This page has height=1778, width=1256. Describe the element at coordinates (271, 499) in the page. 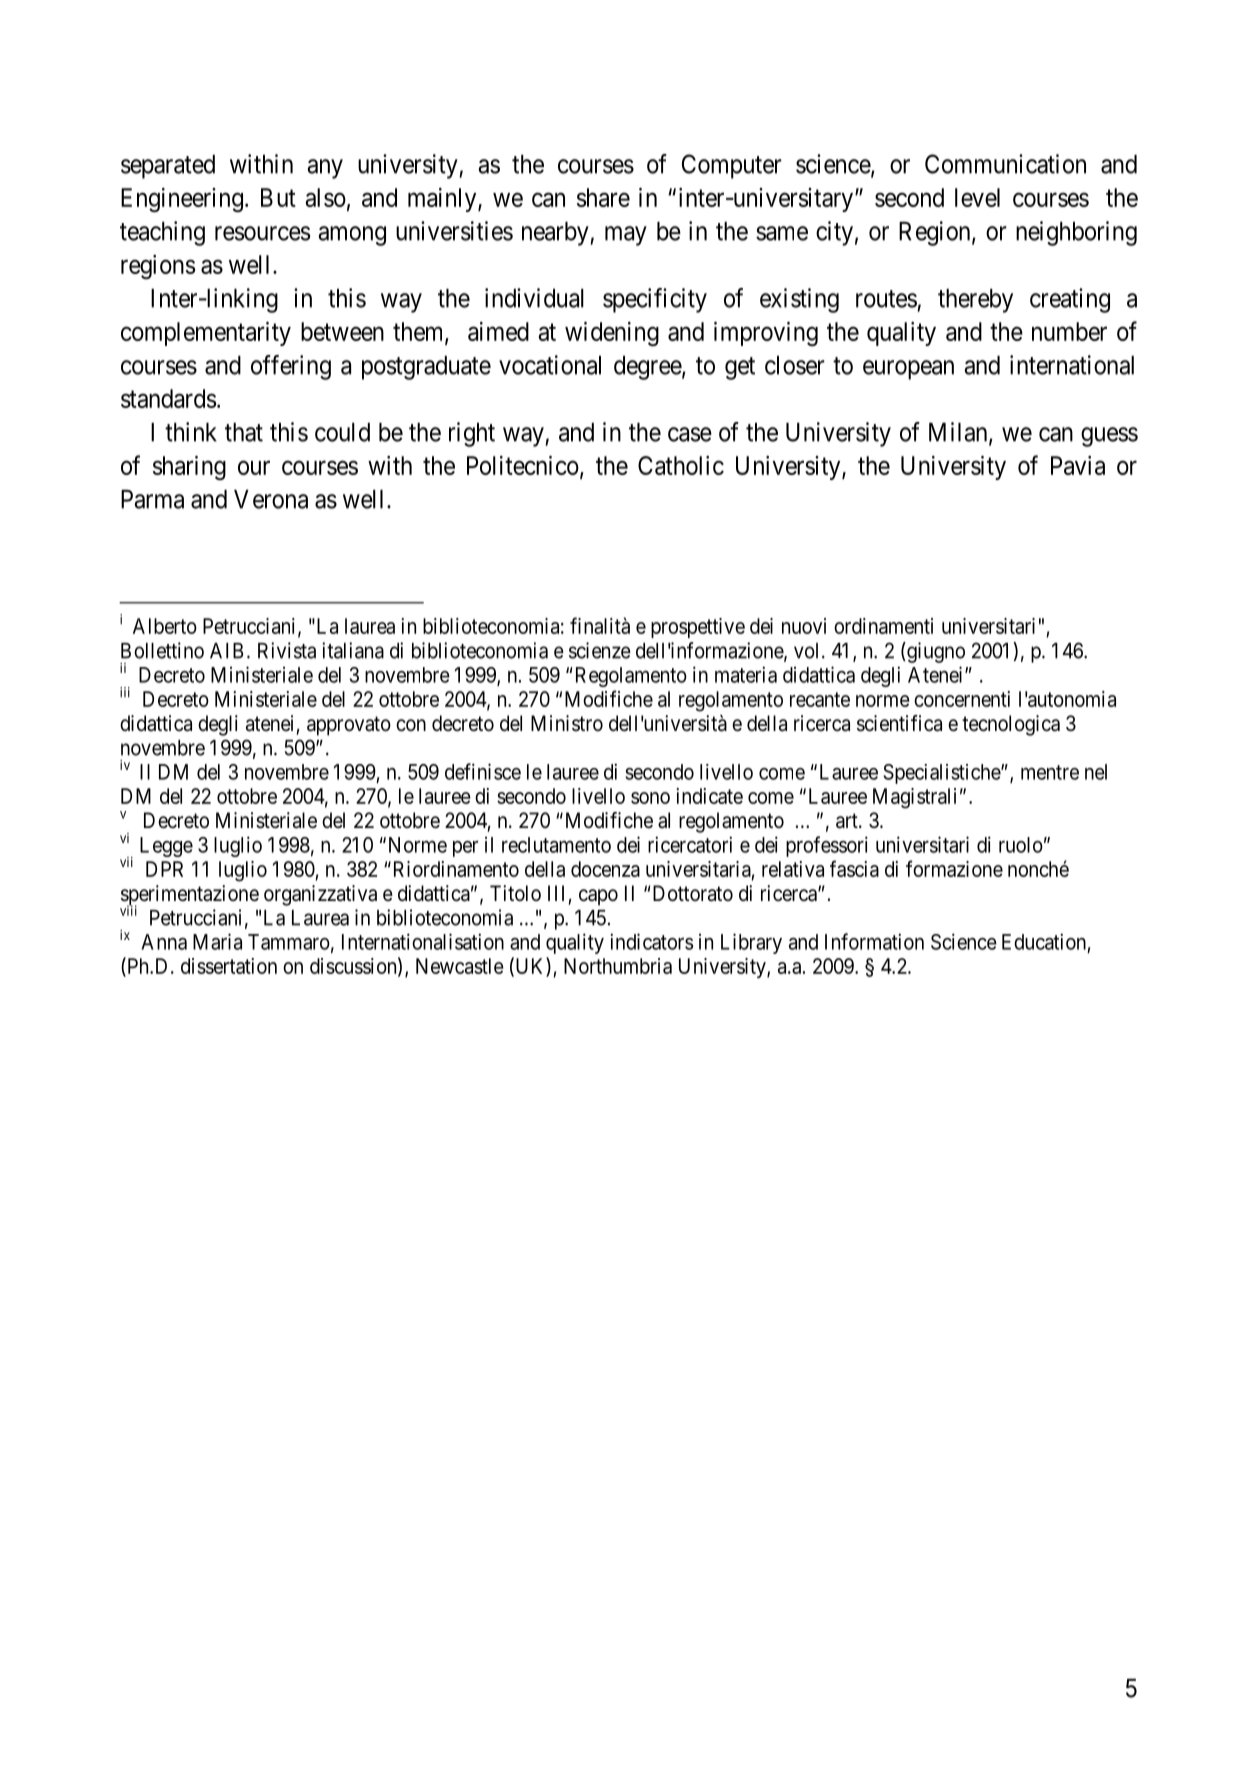

I see `Verona` at that location.
